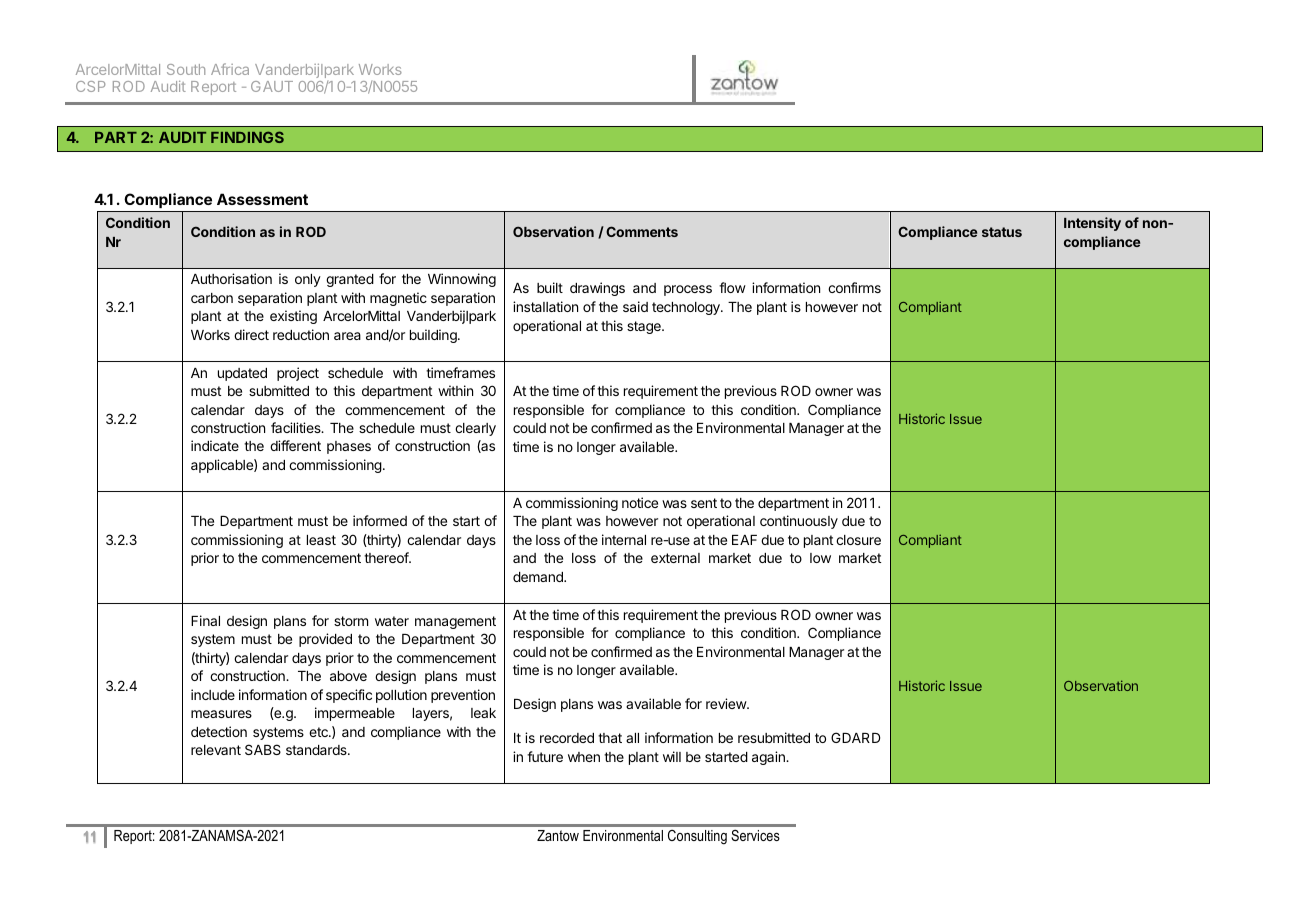  Describe the element at coordinates (755, 835) in the image. I see `Services` at that location.
